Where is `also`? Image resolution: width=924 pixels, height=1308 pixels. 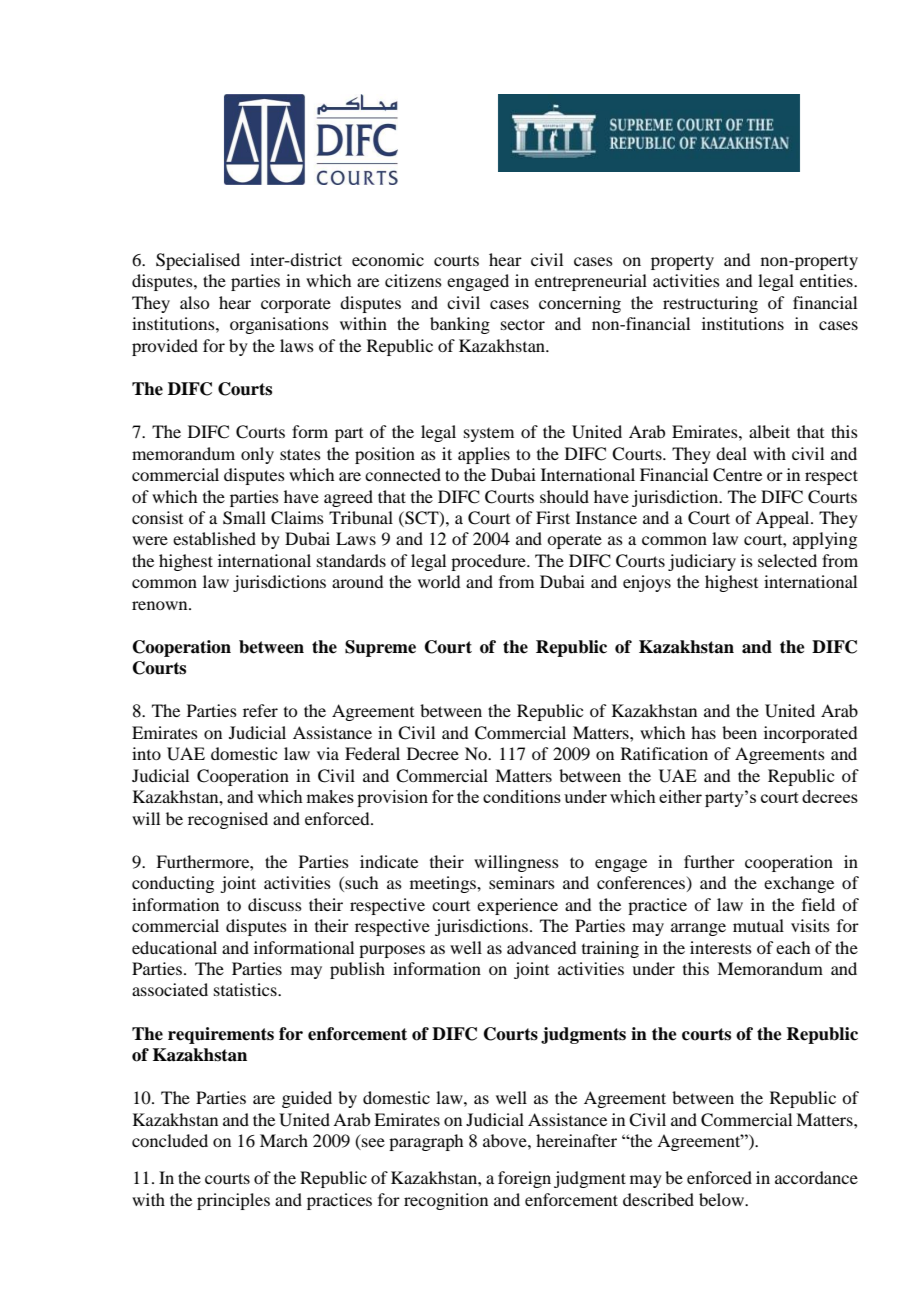
also is located at coordinates (194, 302).
